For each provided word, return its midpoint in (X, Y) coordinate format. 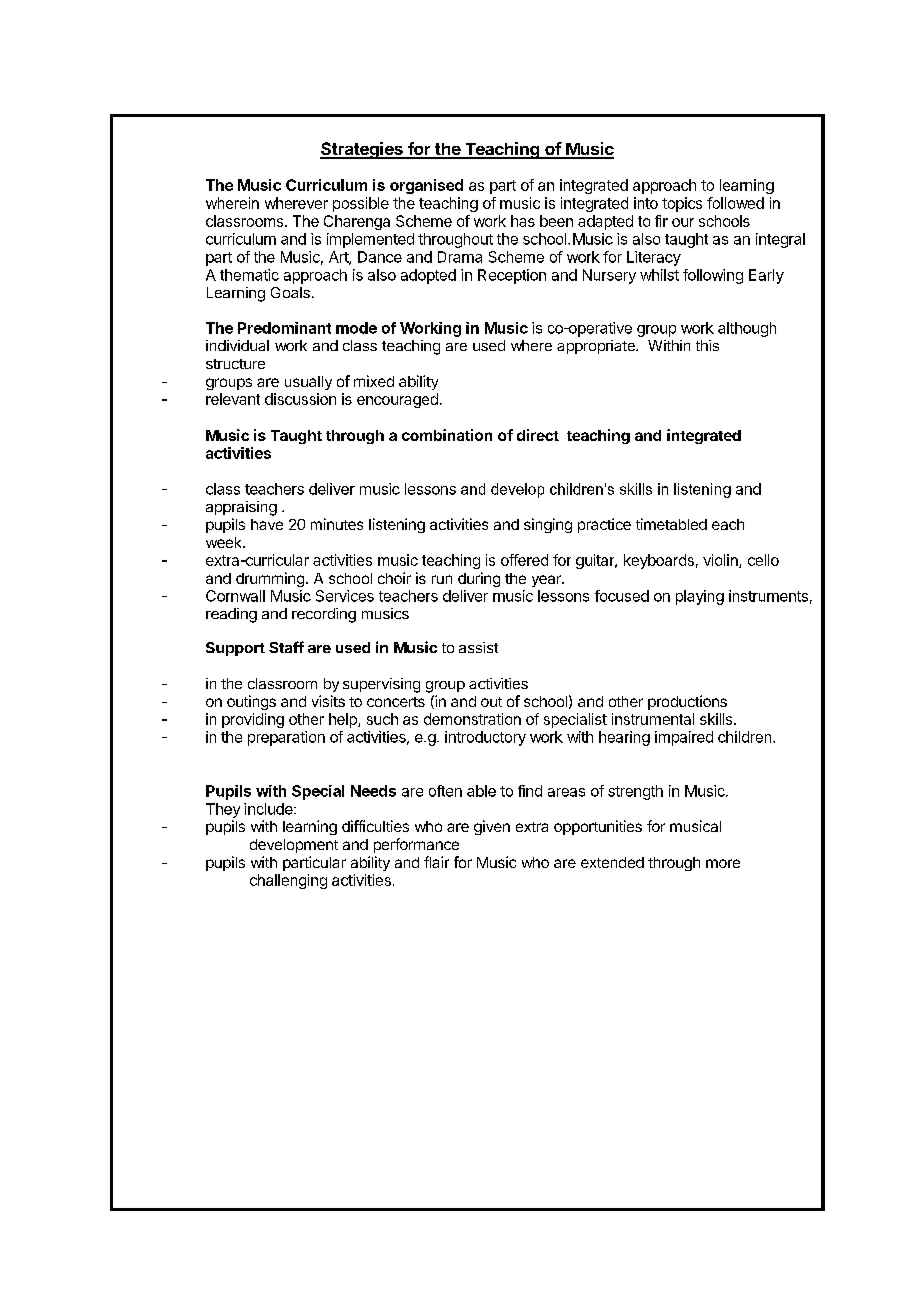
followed (735, 203)
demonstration (472, 719)
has (523, 221)
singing (548, 525)
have (267, 524)
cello (763, 560)
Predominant (284, 328)
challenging (288, 881)
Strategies (362, 150)
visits (328, 701)
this (707, 345)
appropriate (597, 347)
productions (687, 702)
